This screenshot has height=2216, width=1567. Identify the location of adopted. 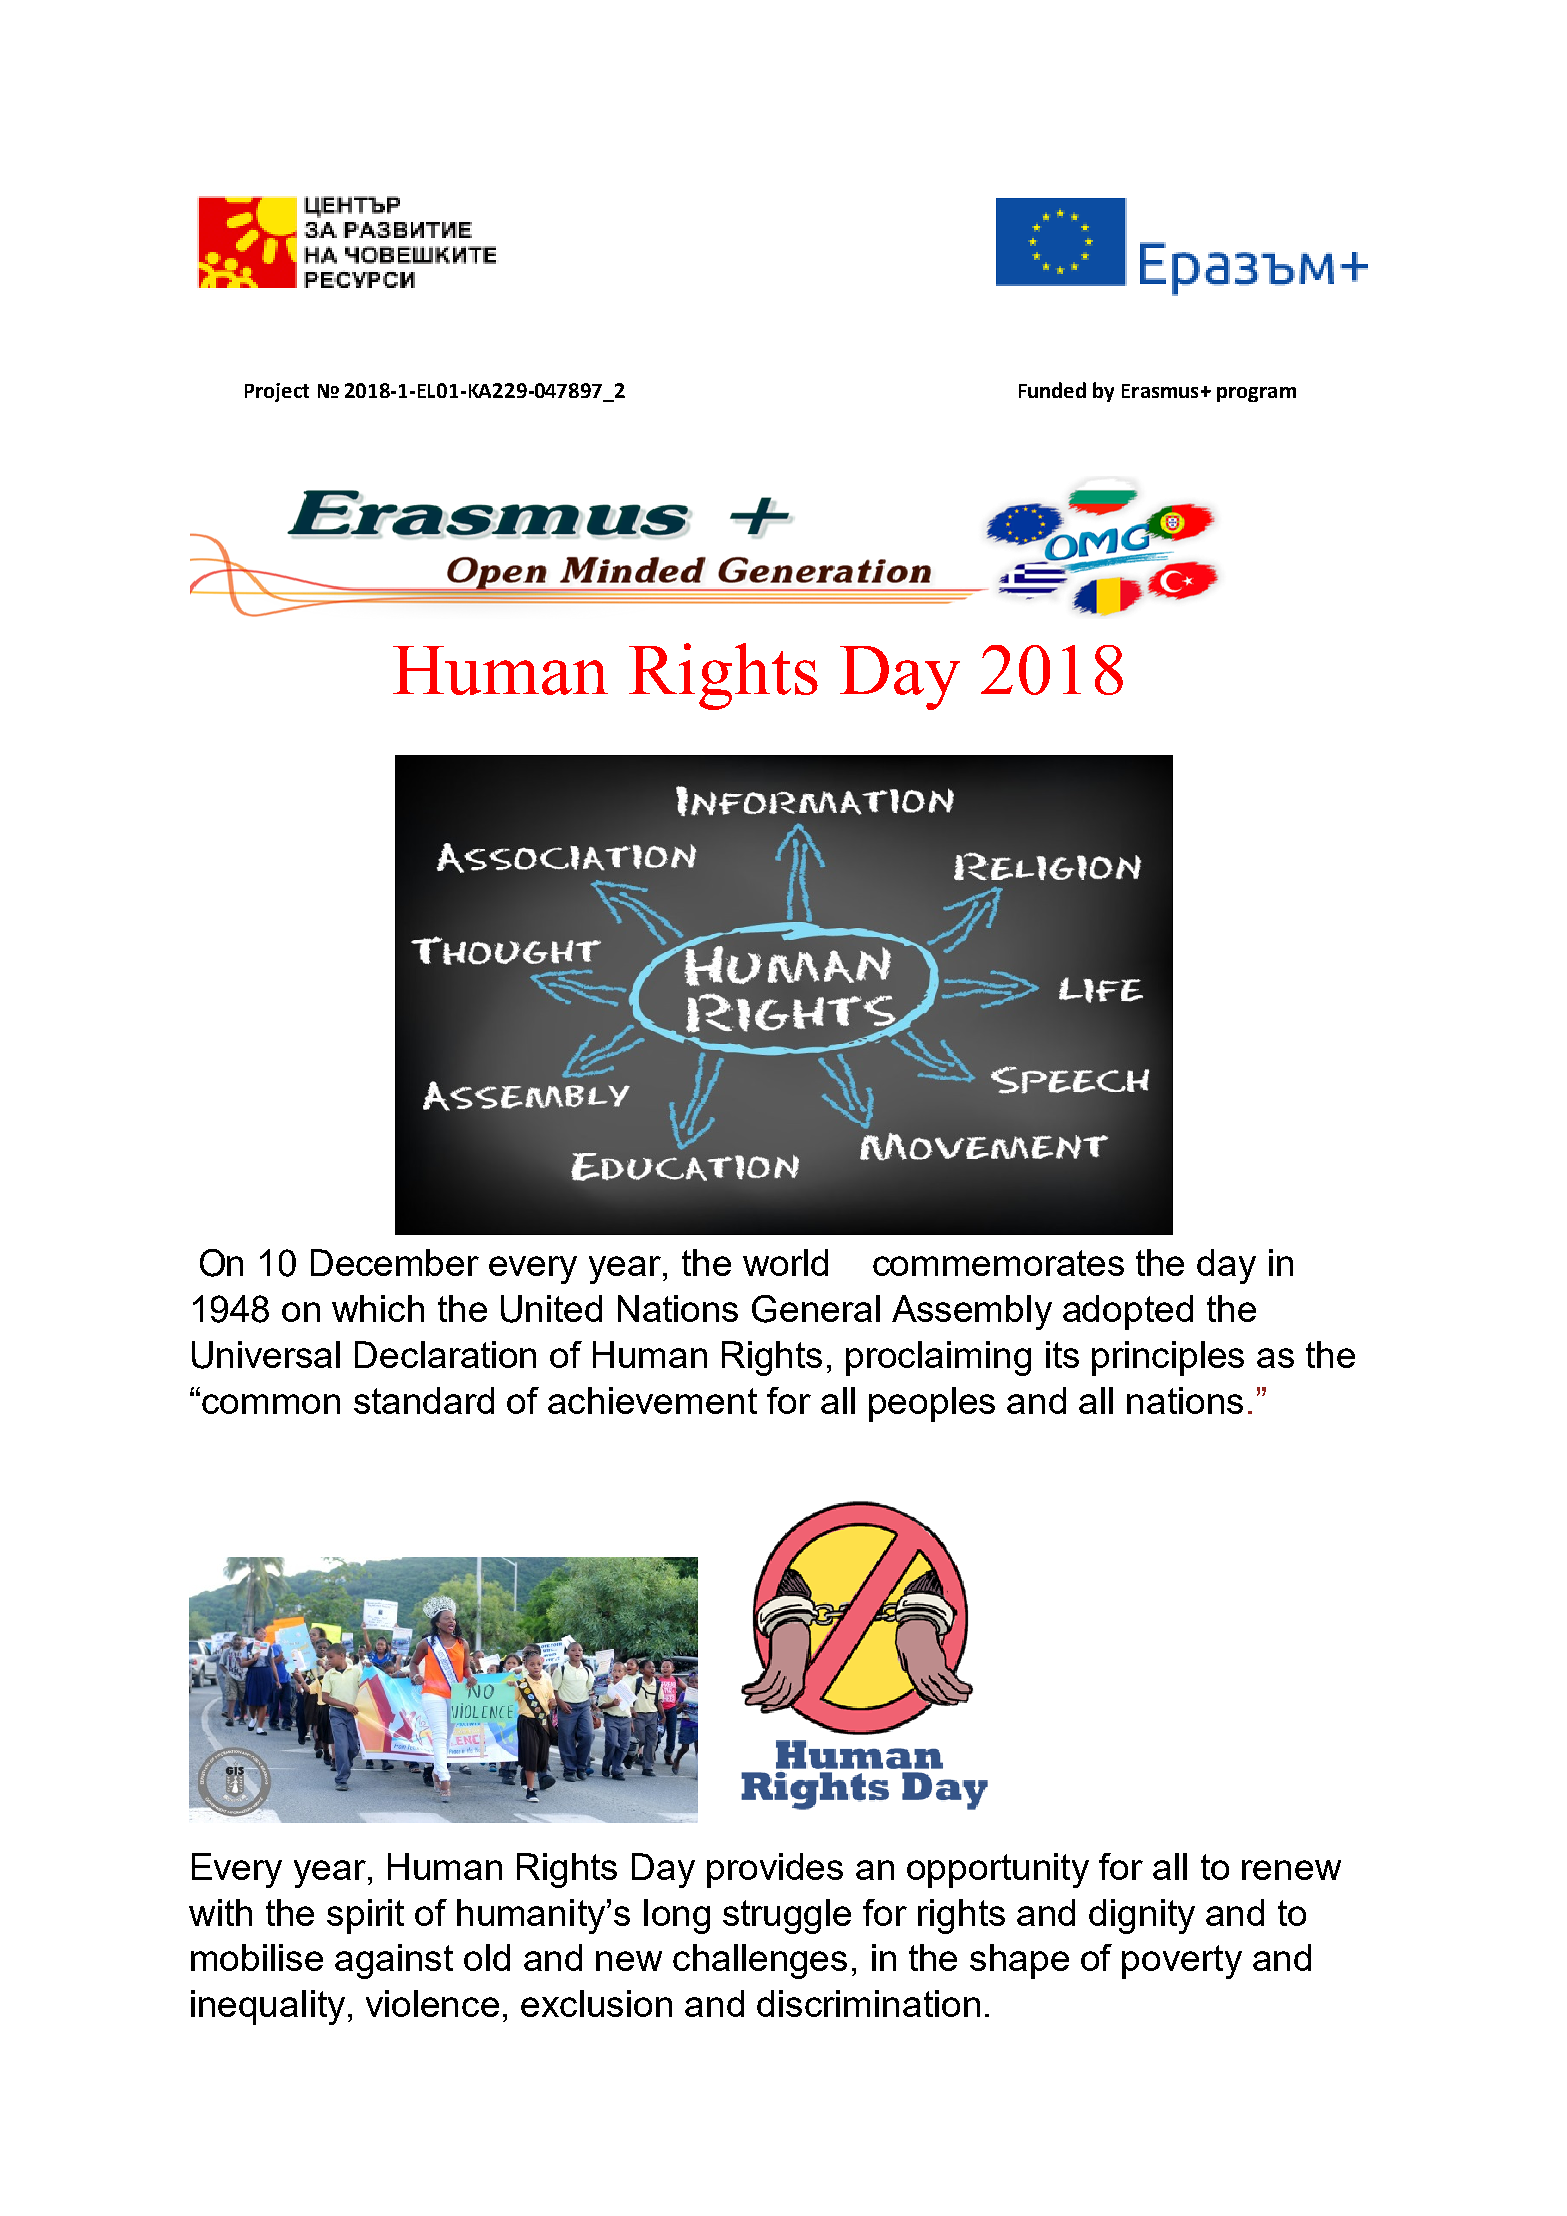
(1128, 1312).
